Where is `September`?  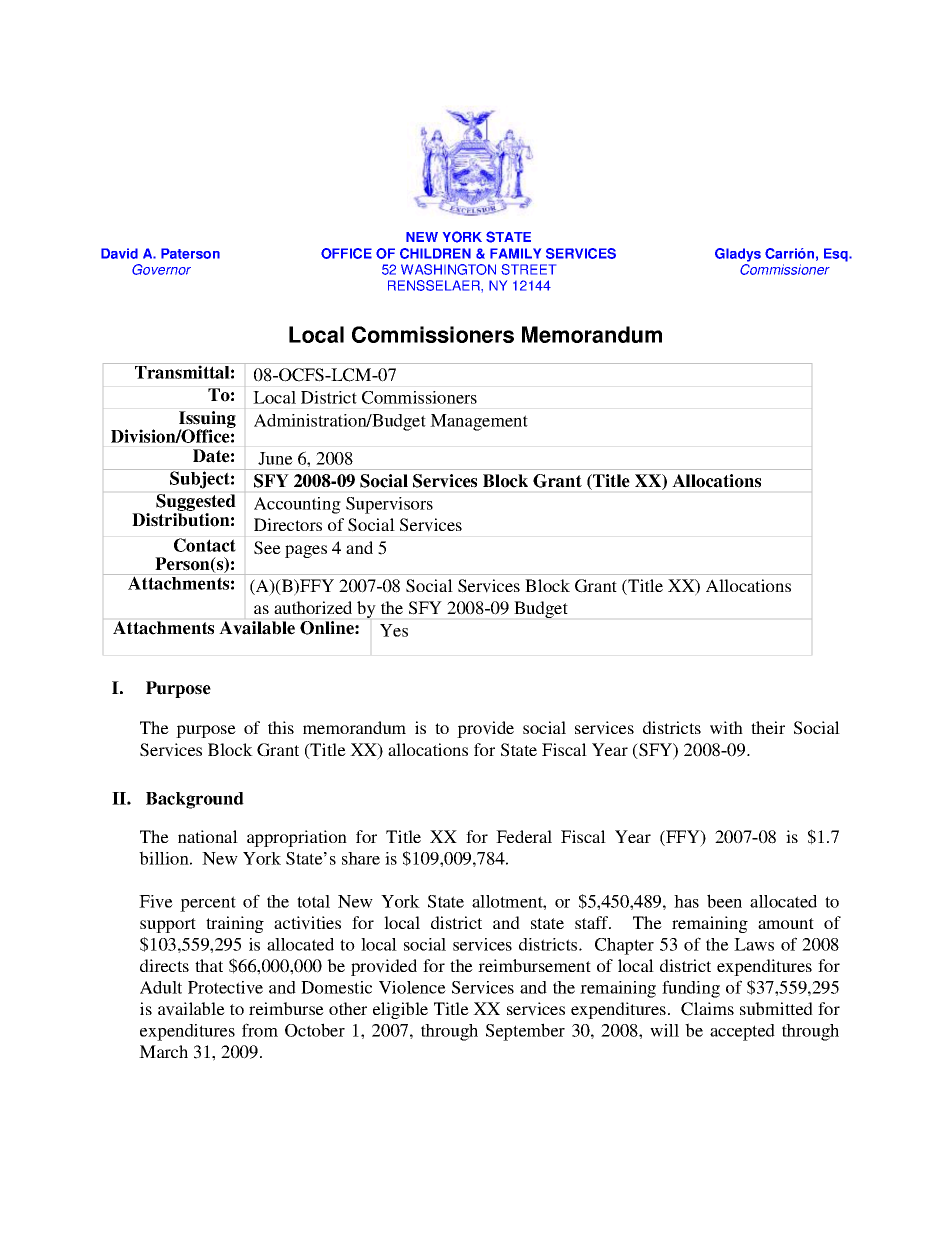
September is located at coordinates (525, 1032).
